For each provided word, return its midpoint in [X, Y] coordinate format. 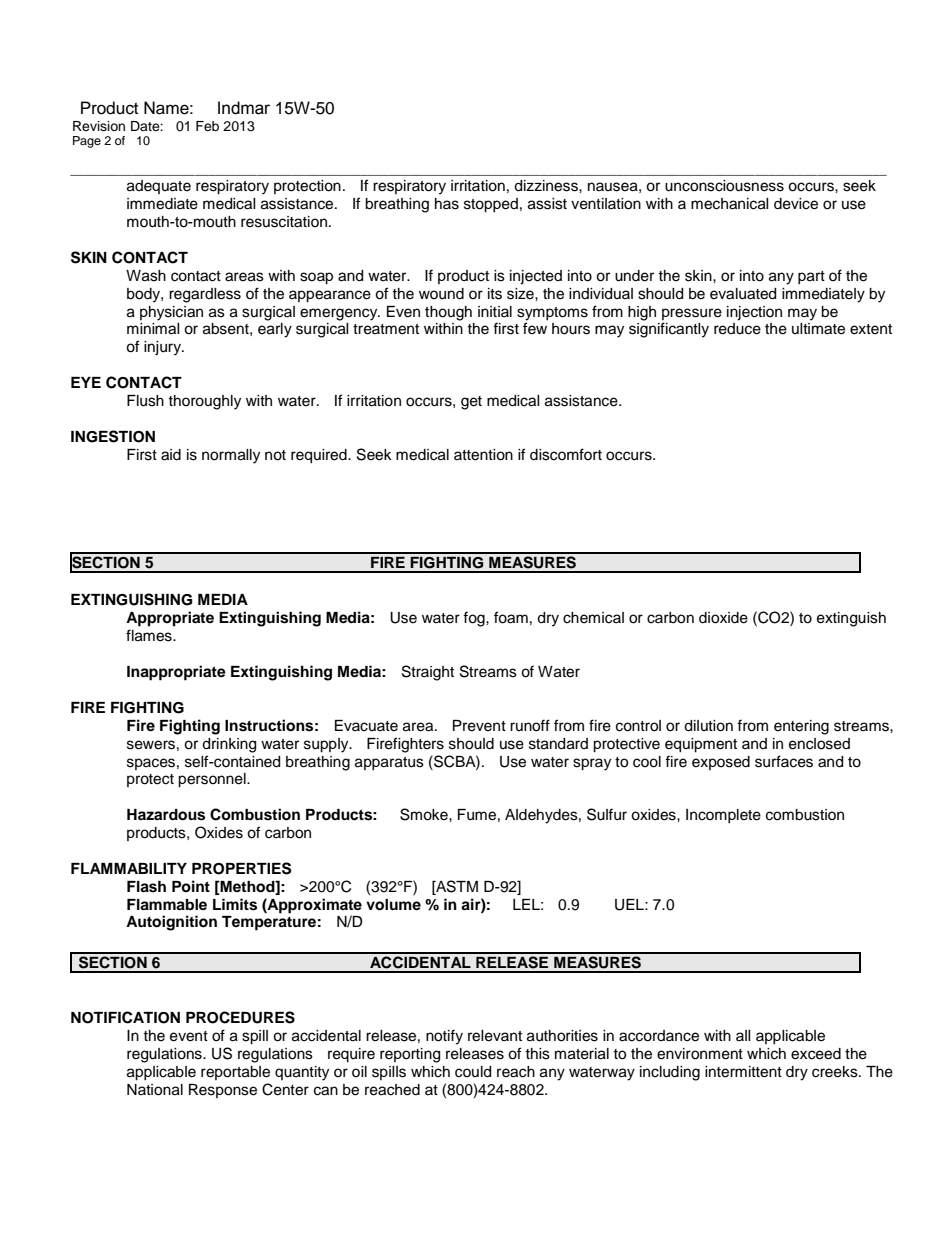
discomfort [566, 454]
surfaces [784, 761]
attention [483, 455]
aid [171, 455]
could [473, 1072]
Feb [207, 126]
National [155, 1090]
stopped [491, 205]
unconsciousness [724, 186]
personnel [213, 780]
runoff [530, 725]
